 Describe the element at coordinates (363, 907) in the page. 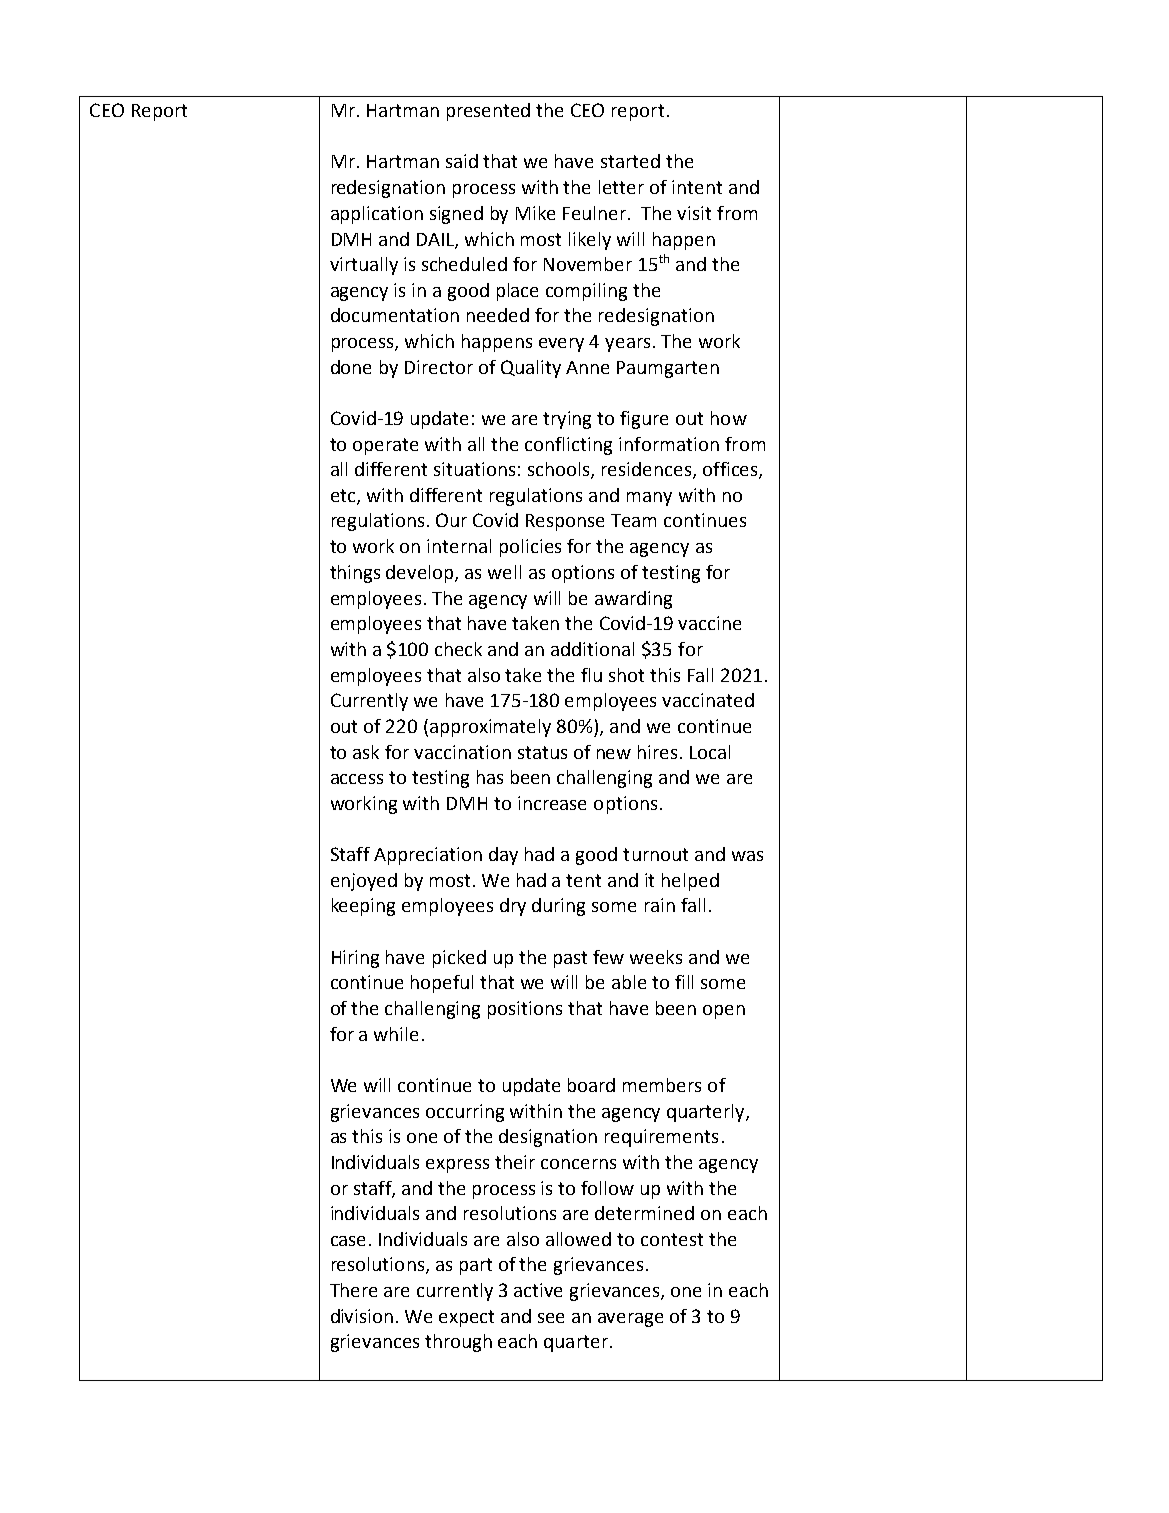

I see `keeping` at that location.
